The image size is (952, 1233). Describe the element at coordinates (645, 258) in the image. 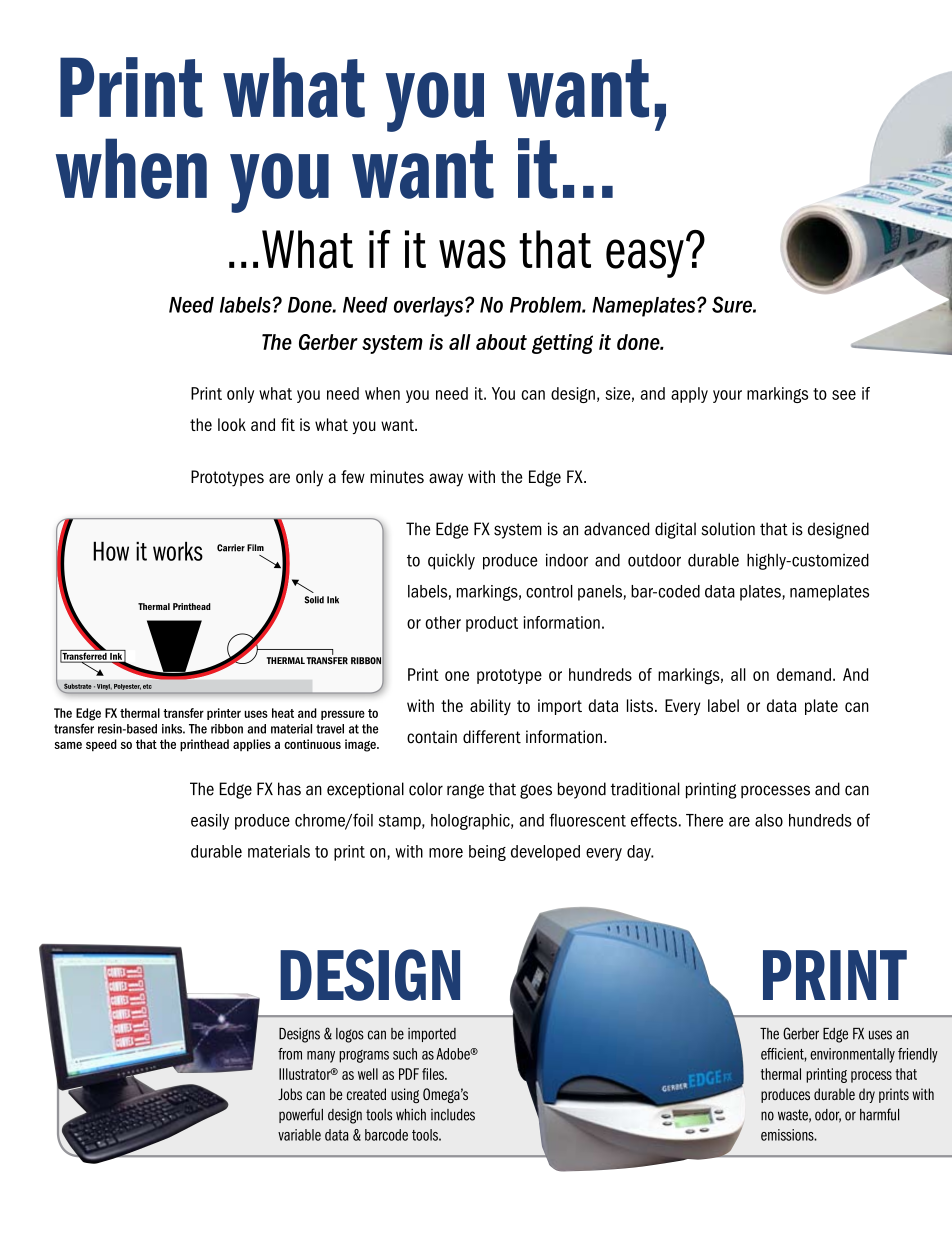

I see `easy` at that location.
